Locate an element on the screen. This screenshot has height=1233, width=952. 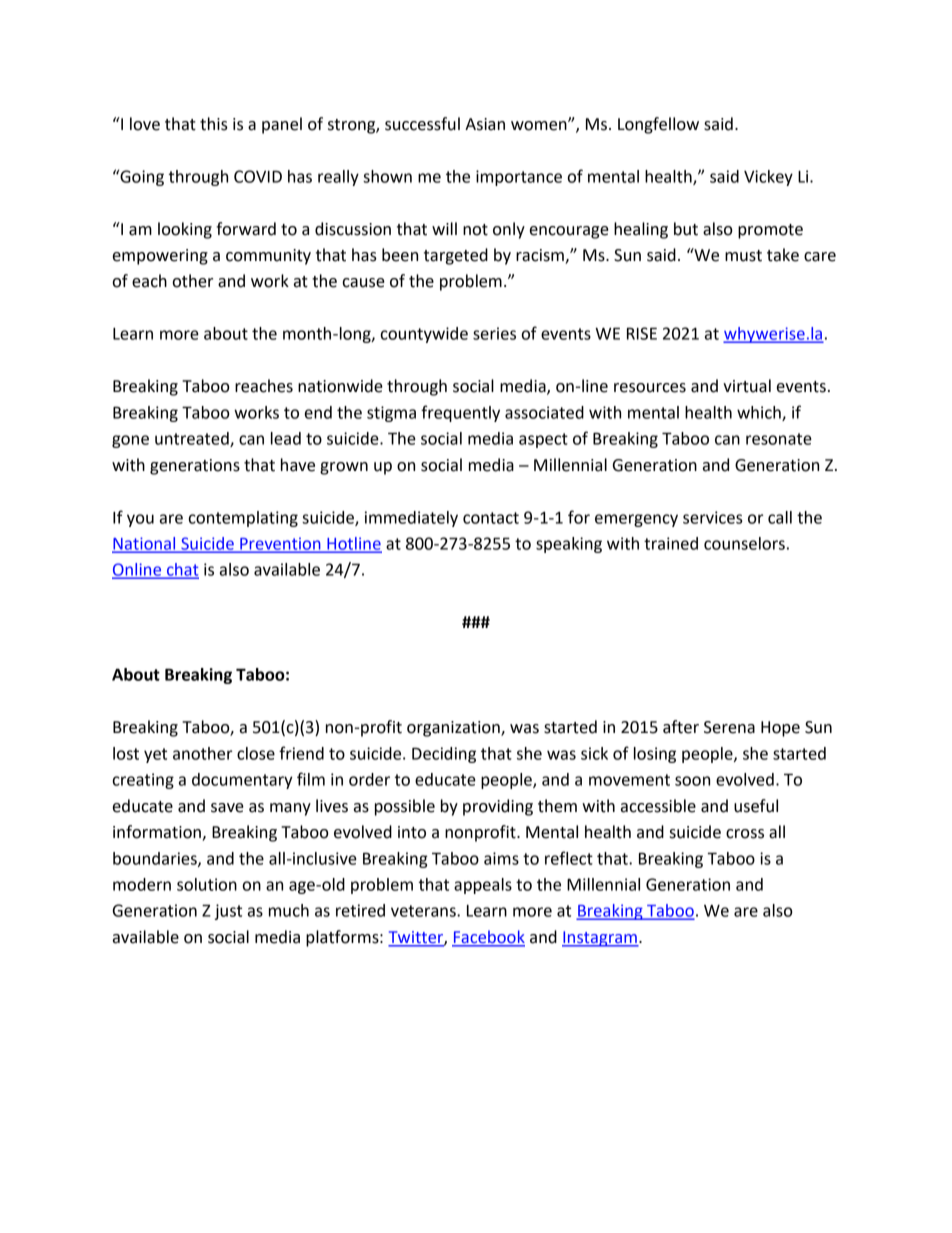
empowering is located at coordinates (160, 257).
